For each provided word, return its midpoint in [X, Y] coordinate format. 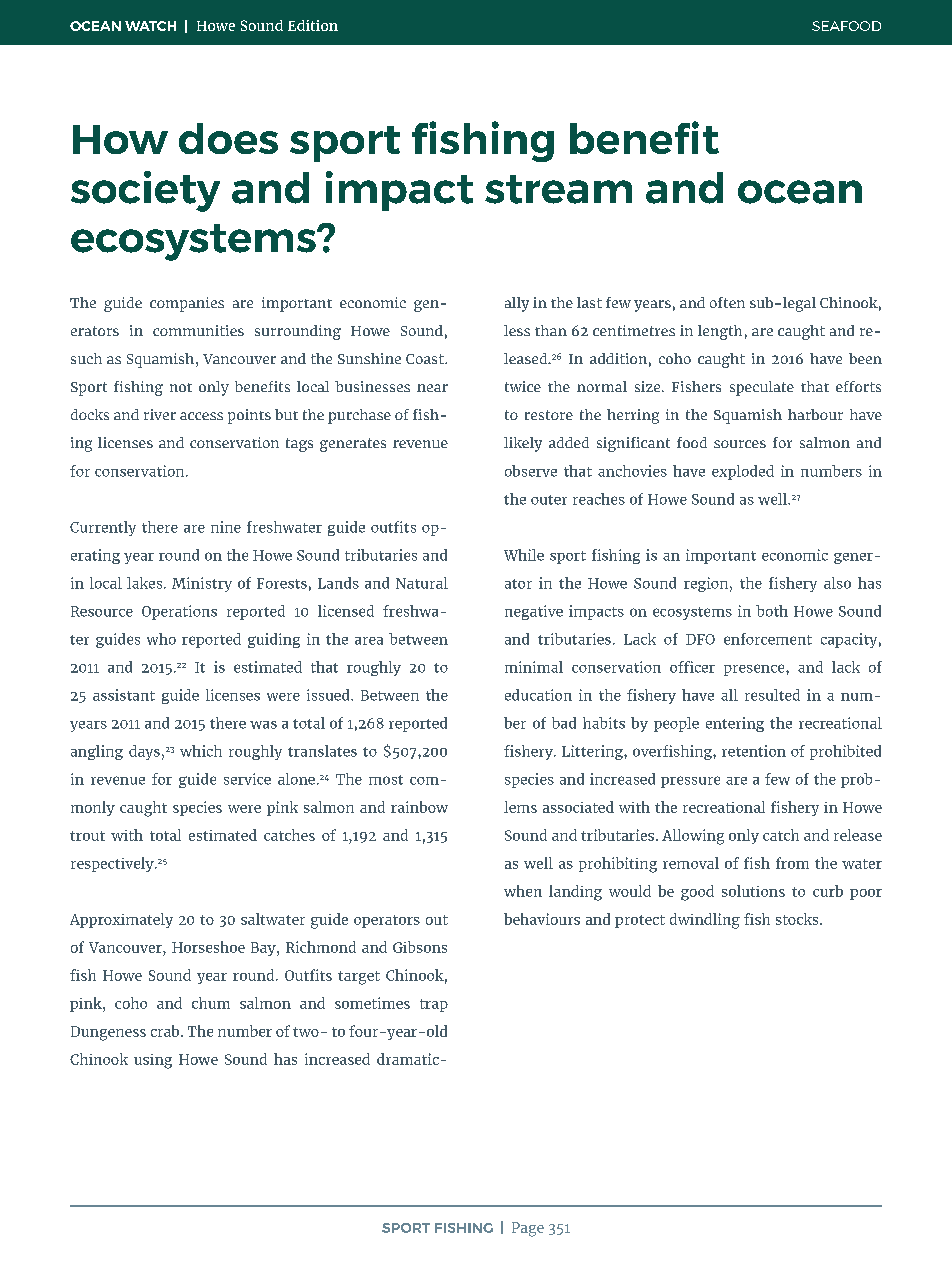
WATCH [150, 26]
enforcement [768, 639]
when [523, 891]
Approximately [121, 920]
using [153, 1061]
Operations [179, 612]
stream [558, 189]
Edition [313, 25]
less [517, 330]
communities [198, 330]
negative [534, 612]
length [720, 332]
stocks [798, 919]
